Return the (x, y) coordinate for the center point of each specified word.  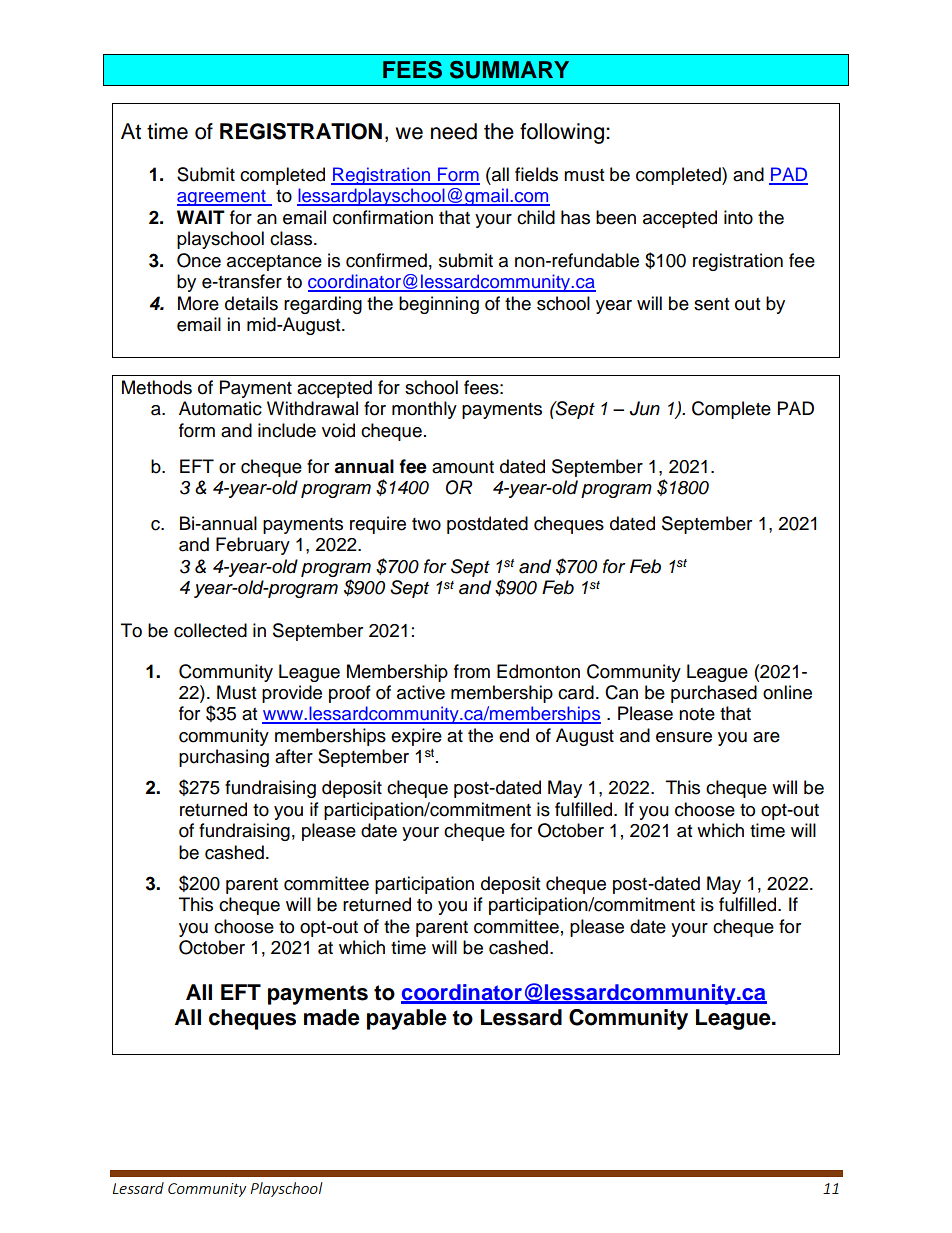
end (514, 735)
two (426, 524)
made (332, 1017)
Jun (645, 408)
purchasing (224, 758)
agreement (222, 198)
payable (407, 1019)
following (562, 133)
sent (711, 304)
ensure (684, 737)
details (251, 303)
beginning (439, 305)
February (253, 546)
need (454, 131)
